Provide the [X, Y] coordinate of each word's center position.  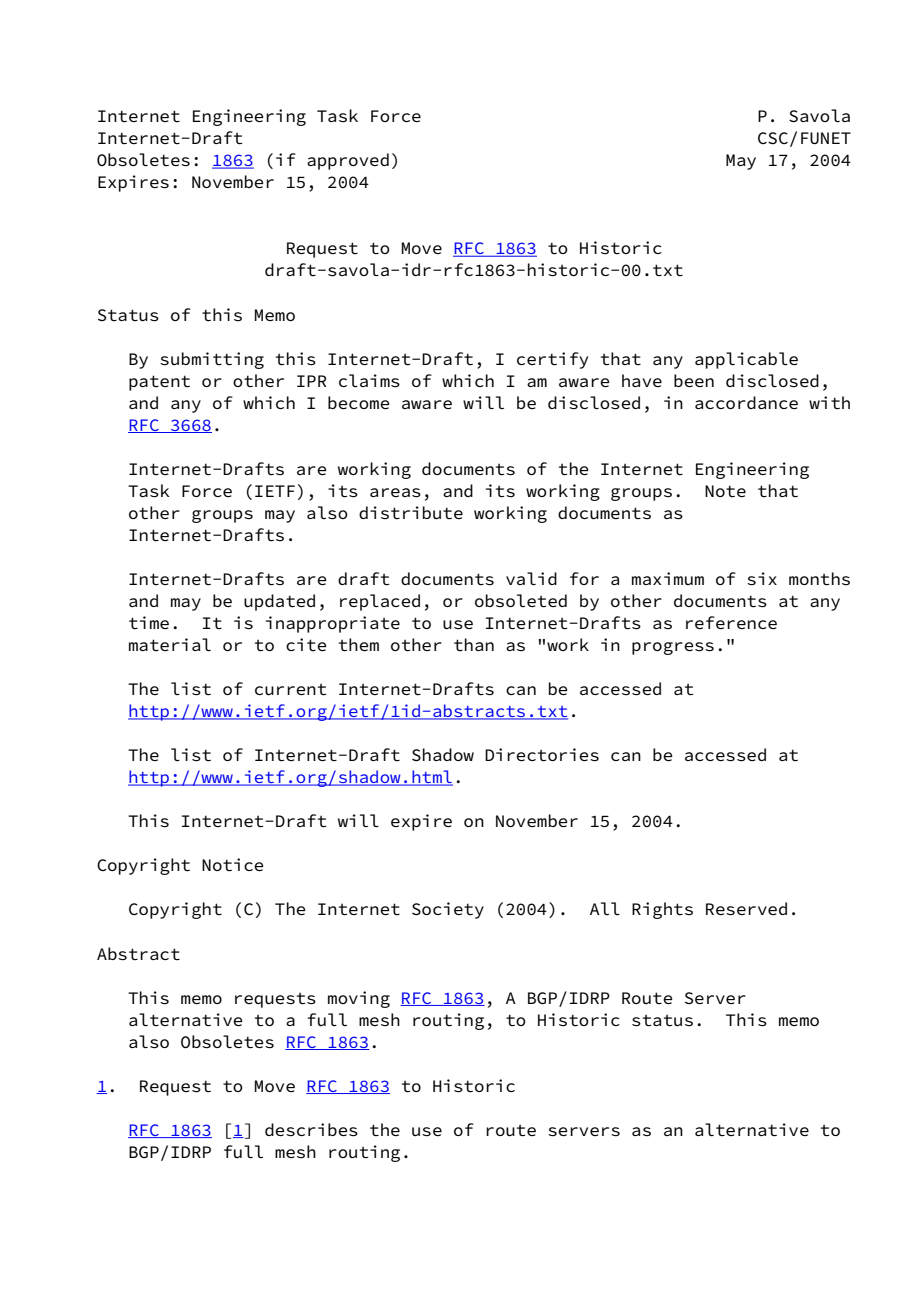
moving [359, 999]
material [170, 645]
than [474, 644]
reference [731, 622]
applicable [746, 360]
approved [348, 161]
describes [311, 1130]
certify [552, 360]
